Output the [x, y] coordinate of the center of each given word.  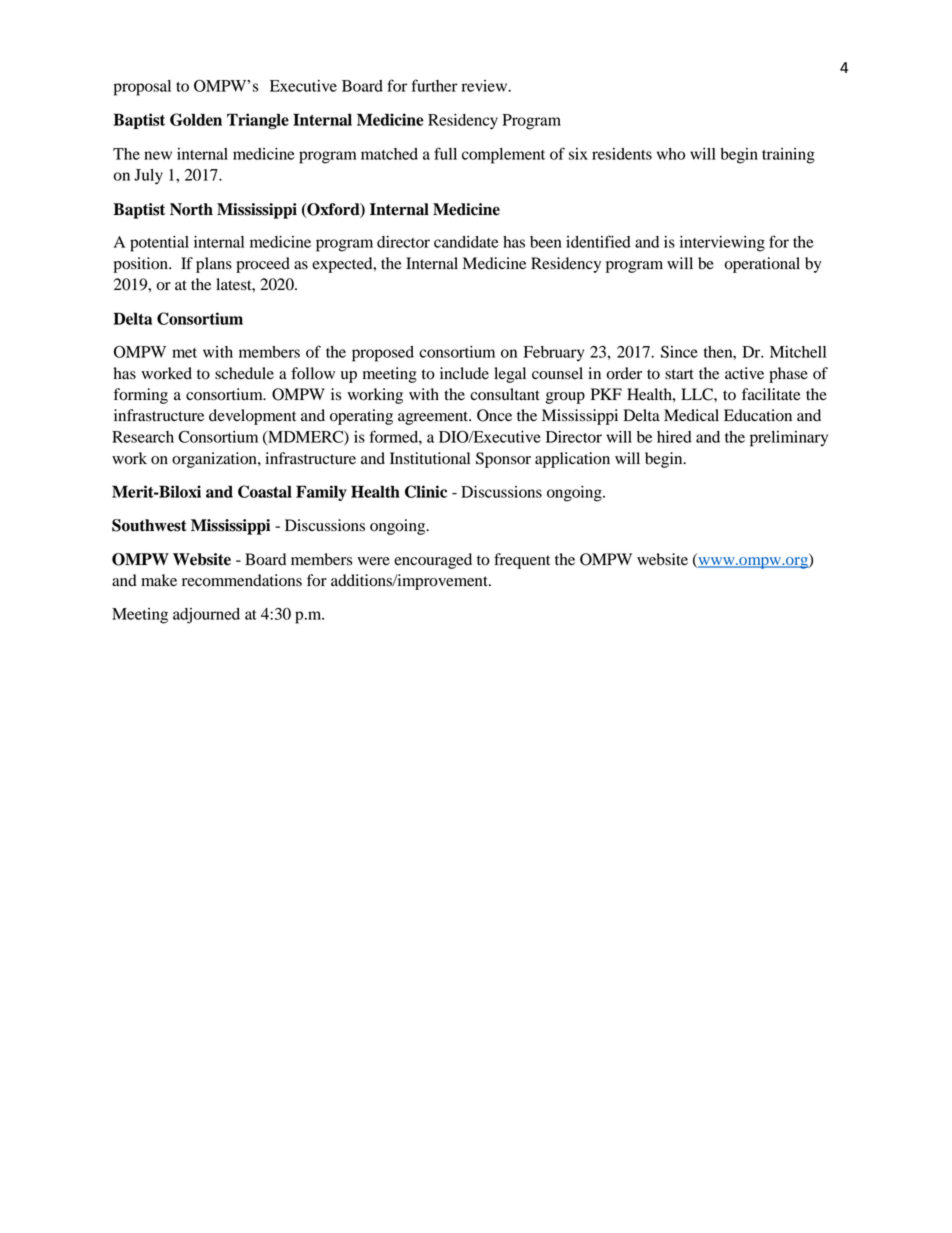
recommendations [242, 580]
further [435, 85]
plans [214, 265]
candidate [466, 242]
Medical [691, 415]
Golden [196, 119]
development [252, 417]
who [671, 154]
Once [494, 415]
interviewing [722, 244]
